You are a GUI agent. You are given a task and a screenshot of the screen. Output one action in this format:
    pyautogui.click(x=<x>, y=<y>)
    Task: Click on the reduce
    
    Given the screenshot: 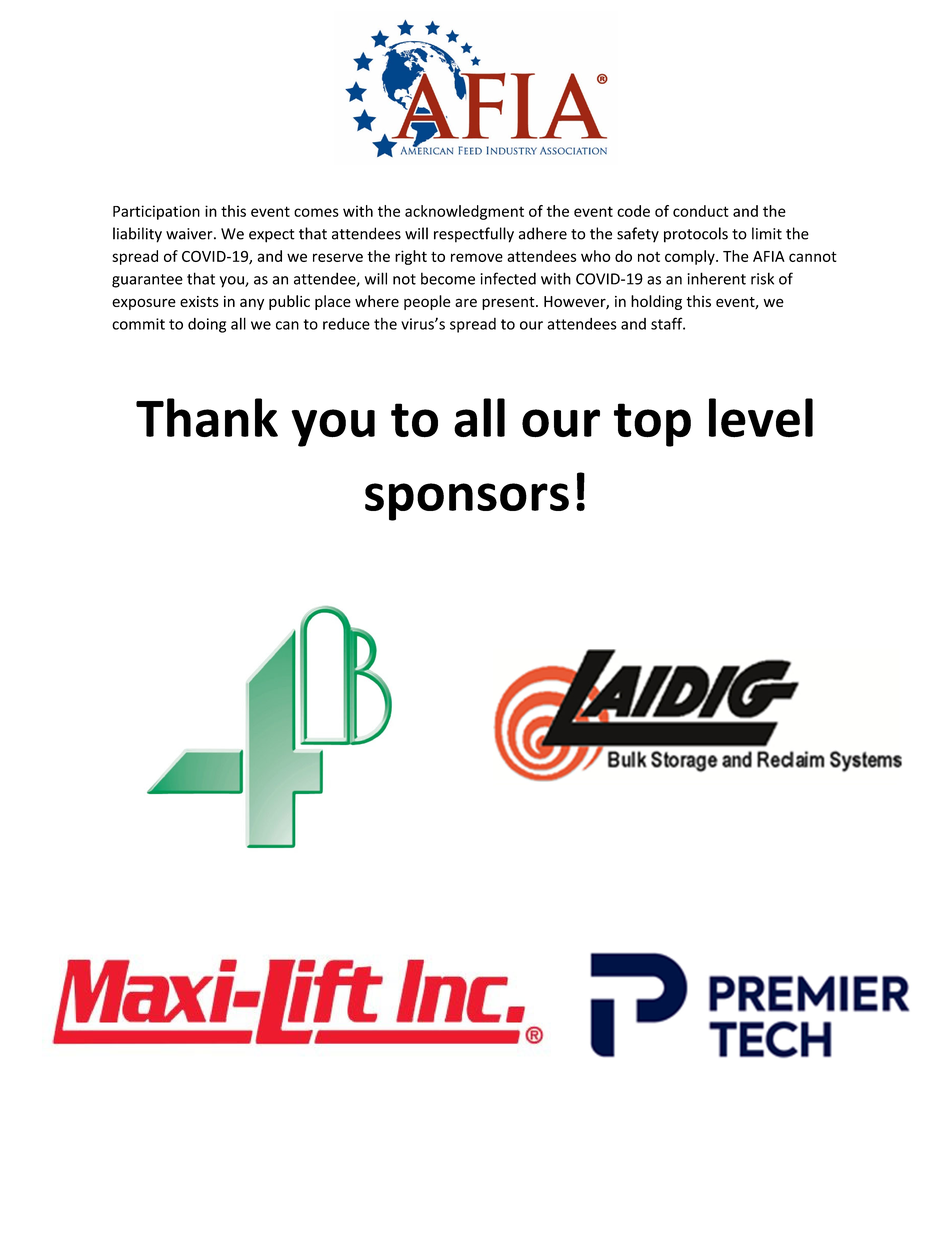 What is the action you would take?
    pyautogui.click(x=346, y=324)
